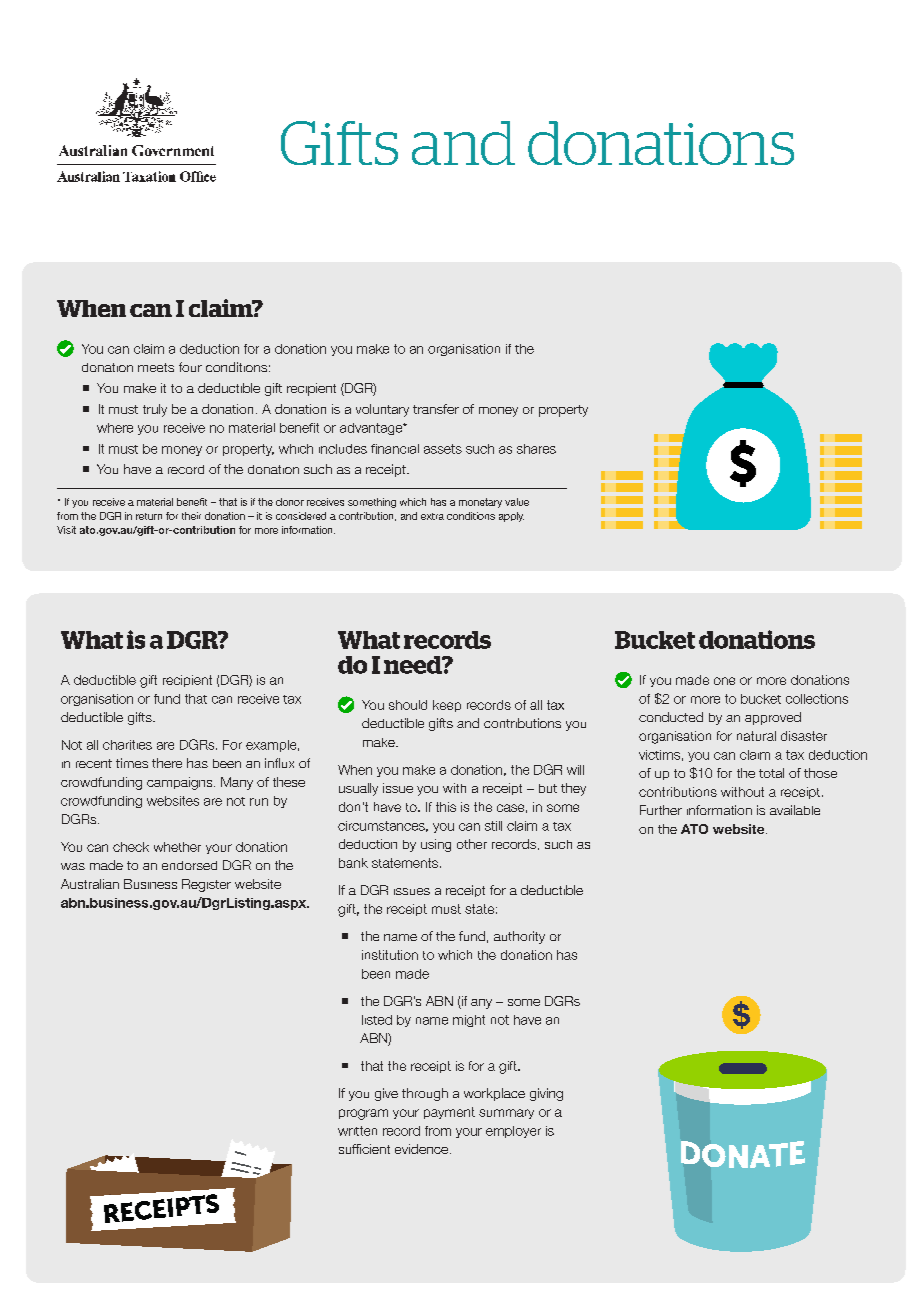 This document has width=924, height=1308. I want to click on payment, so click(449, 1113).
